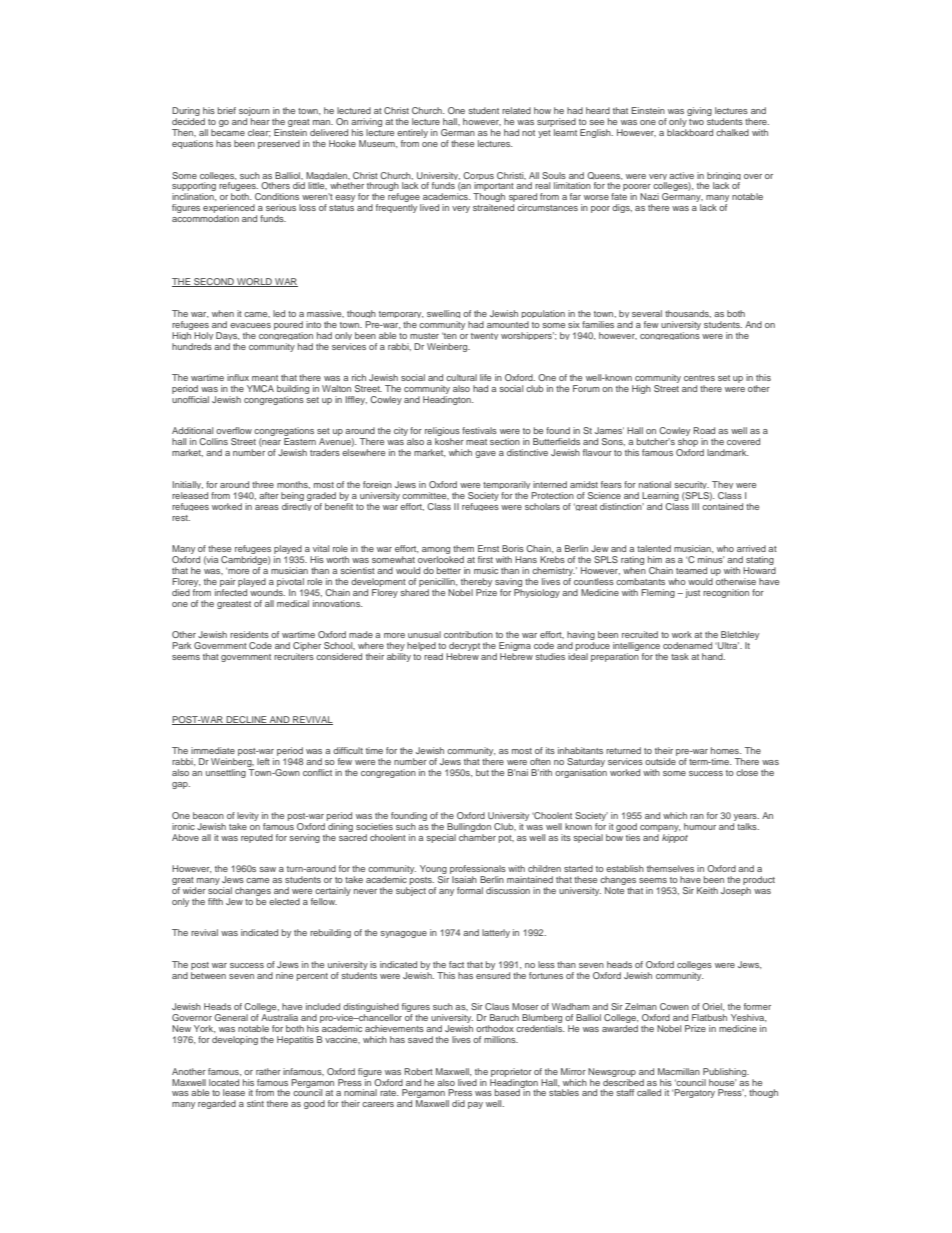 This page has width=952, height=1233. Describe the element at coordinates (475, 1105) in the page. I see `pay` at that location.
